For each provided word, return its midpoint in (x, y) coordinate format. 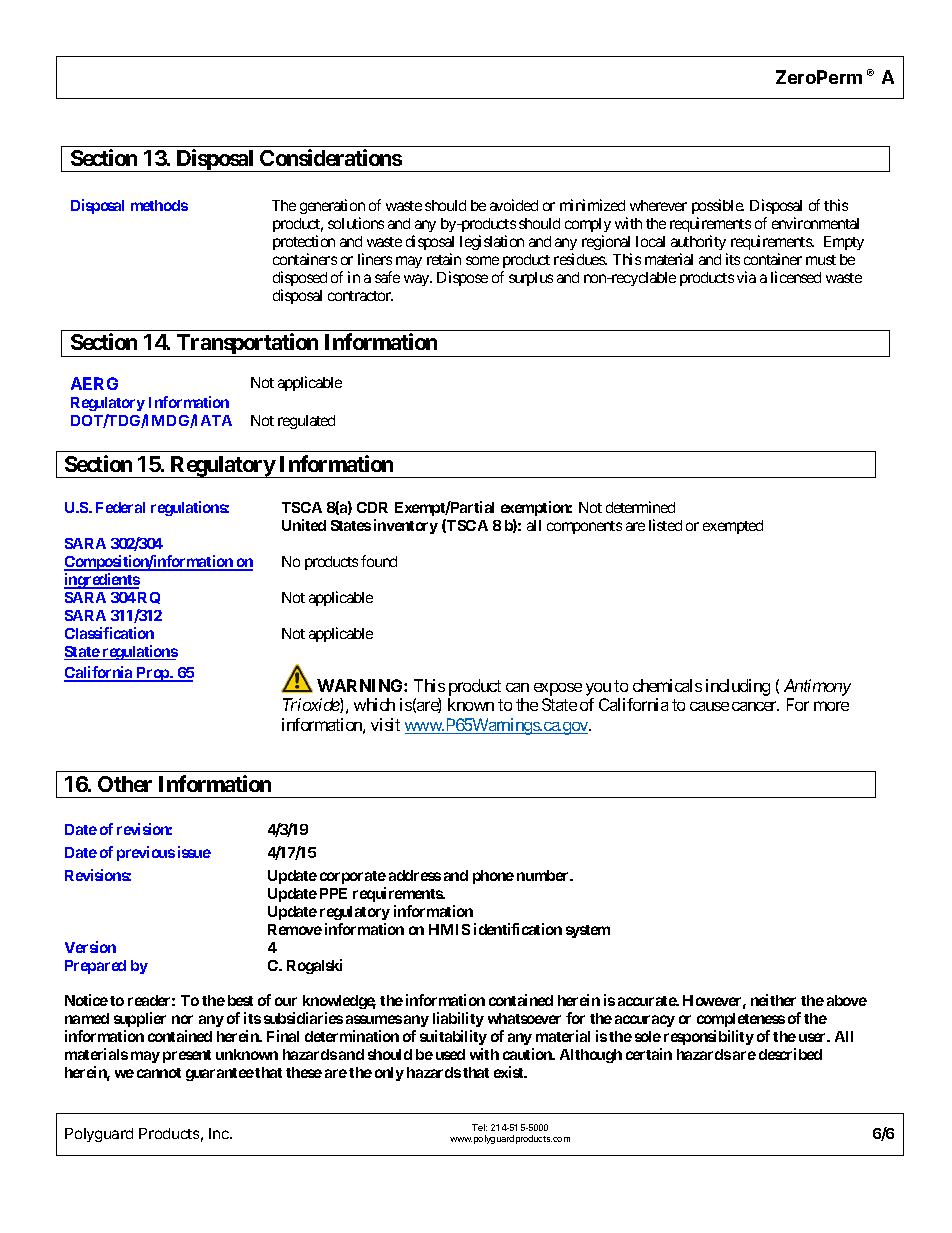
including (738, 687)
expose (558, 689)
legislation (492, 242)
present (187, 1056)
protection (304, 244)
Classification (109, 633)
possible (718, 208)
